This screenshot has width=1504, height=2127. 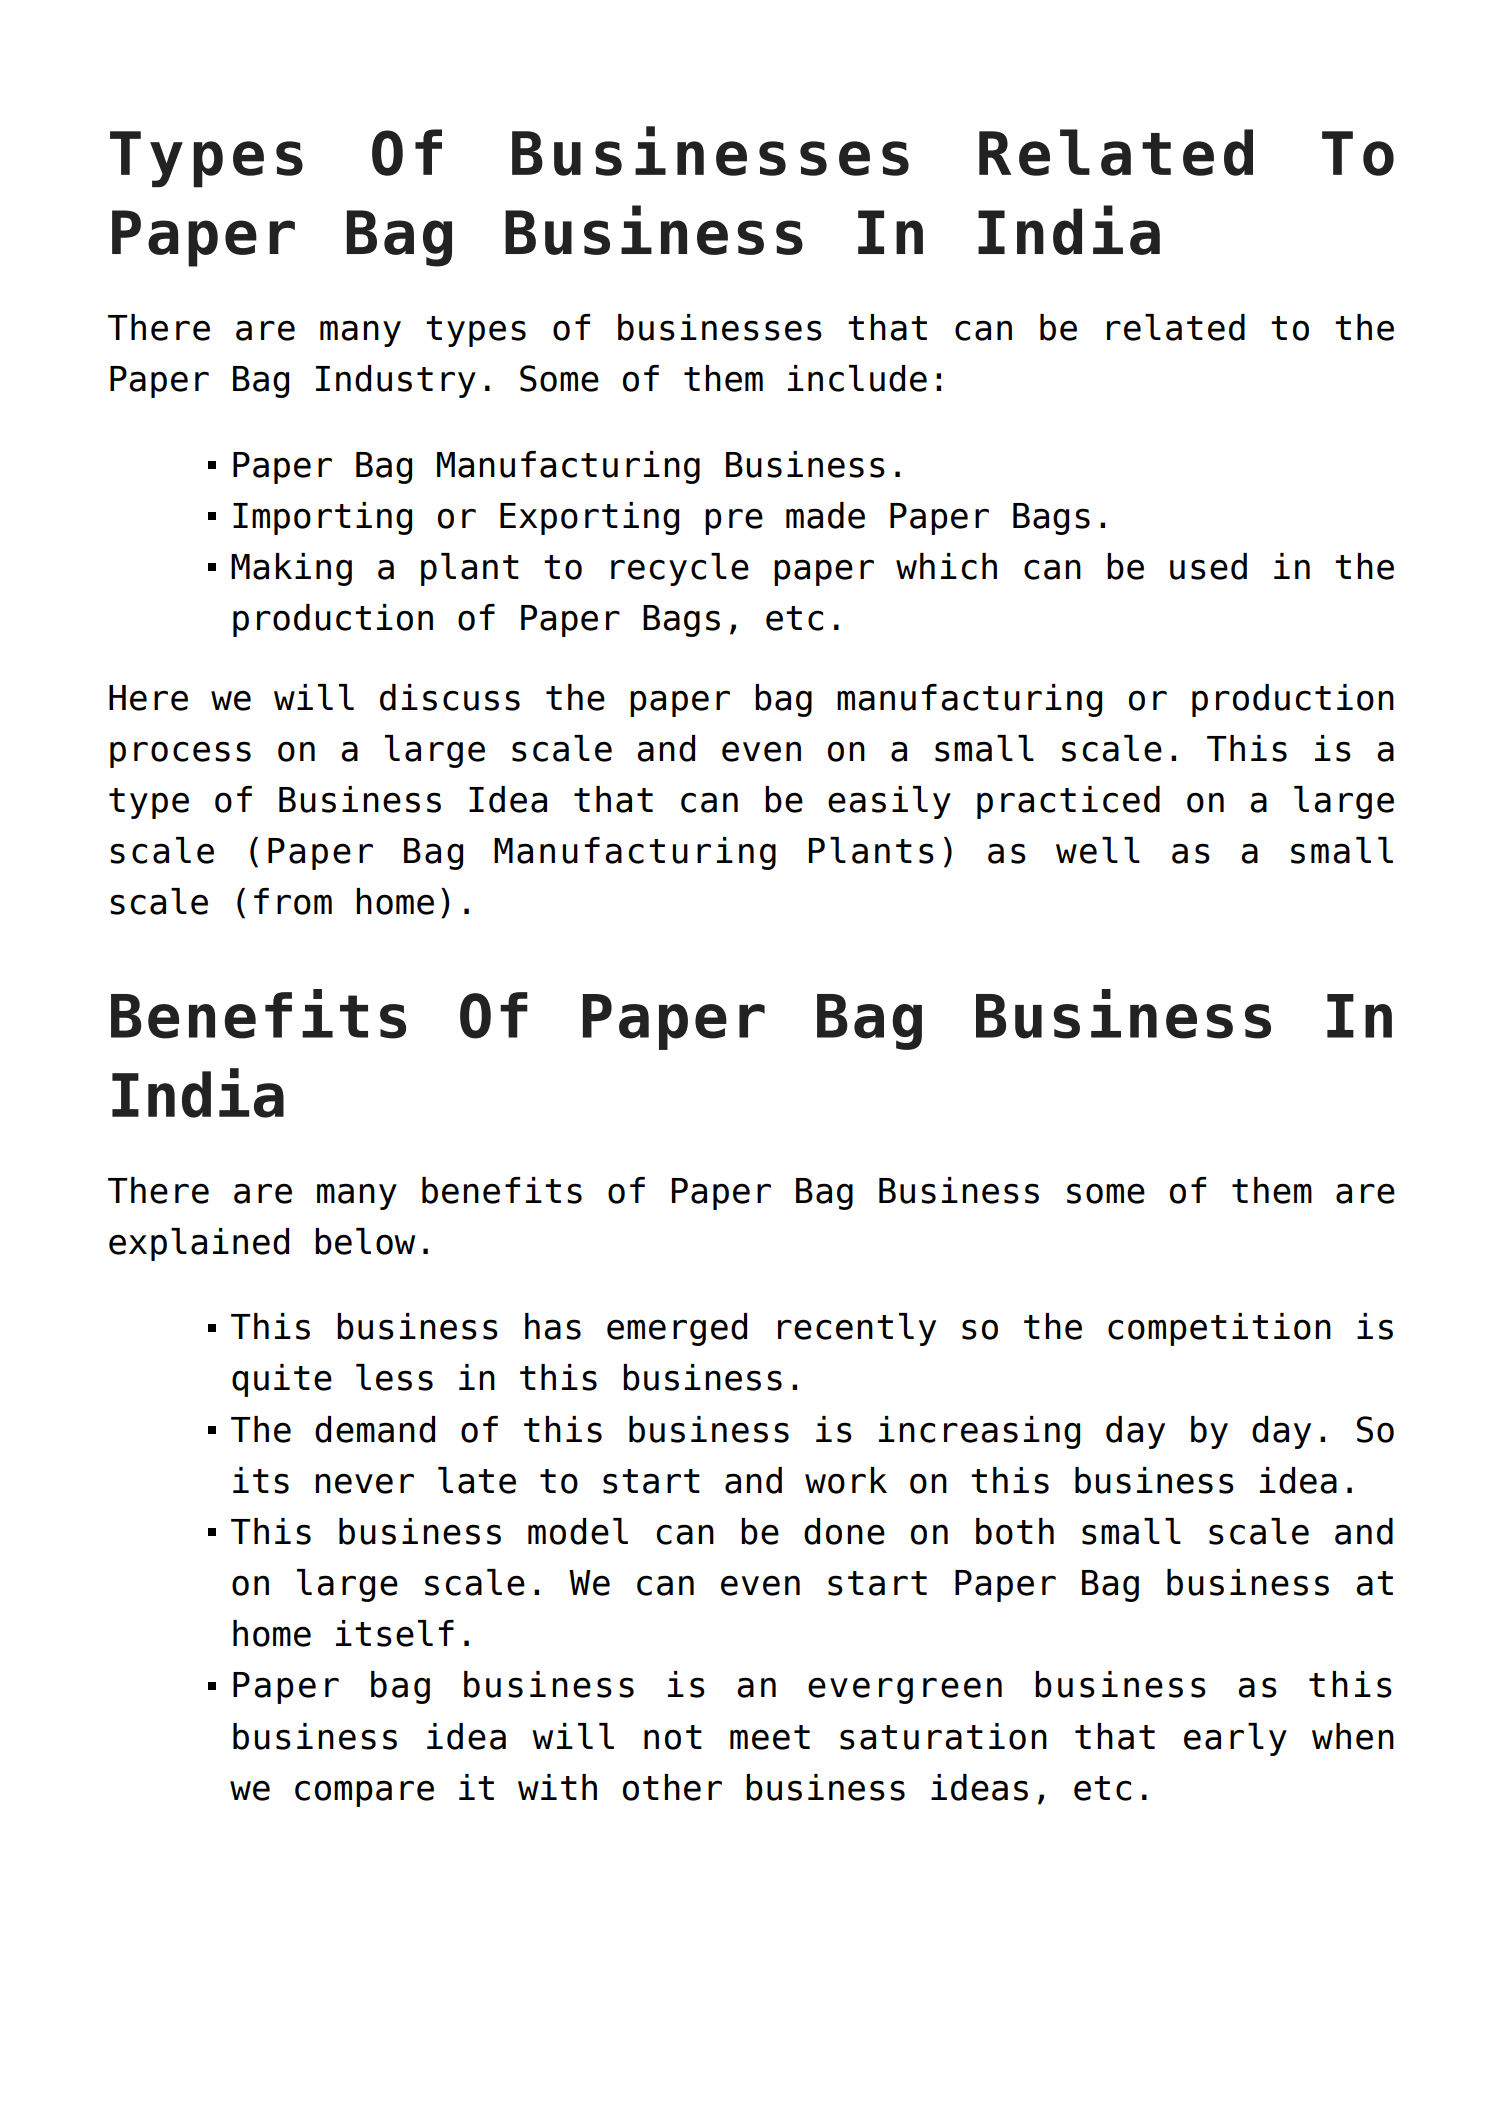 What do you see at coordinates (1219, 1329) in the screenshot?
I see `competition` at bounding box center [1219, 1329].
